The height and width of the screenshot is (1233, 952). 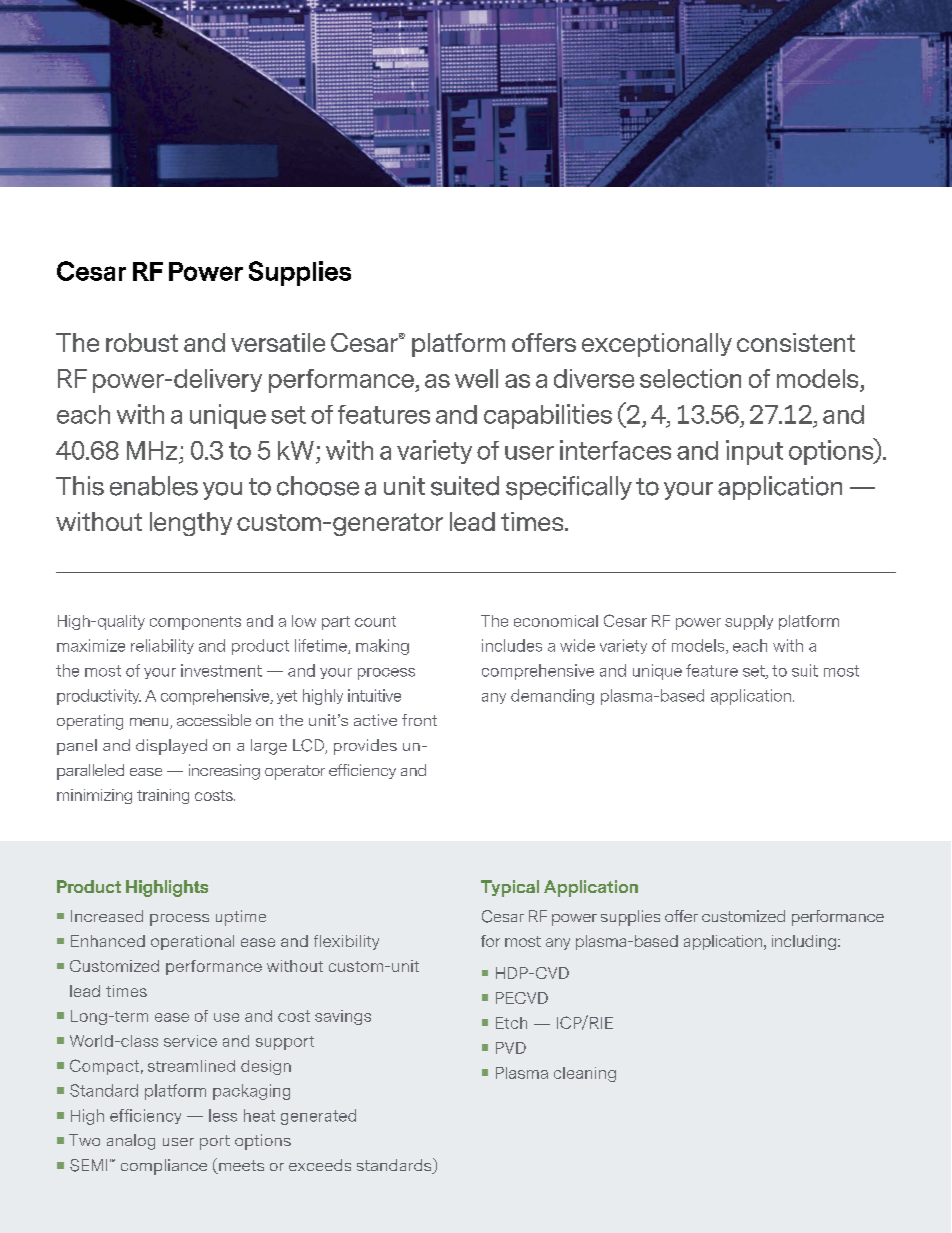 I want to click on robust, so click(x=142, y=342).
